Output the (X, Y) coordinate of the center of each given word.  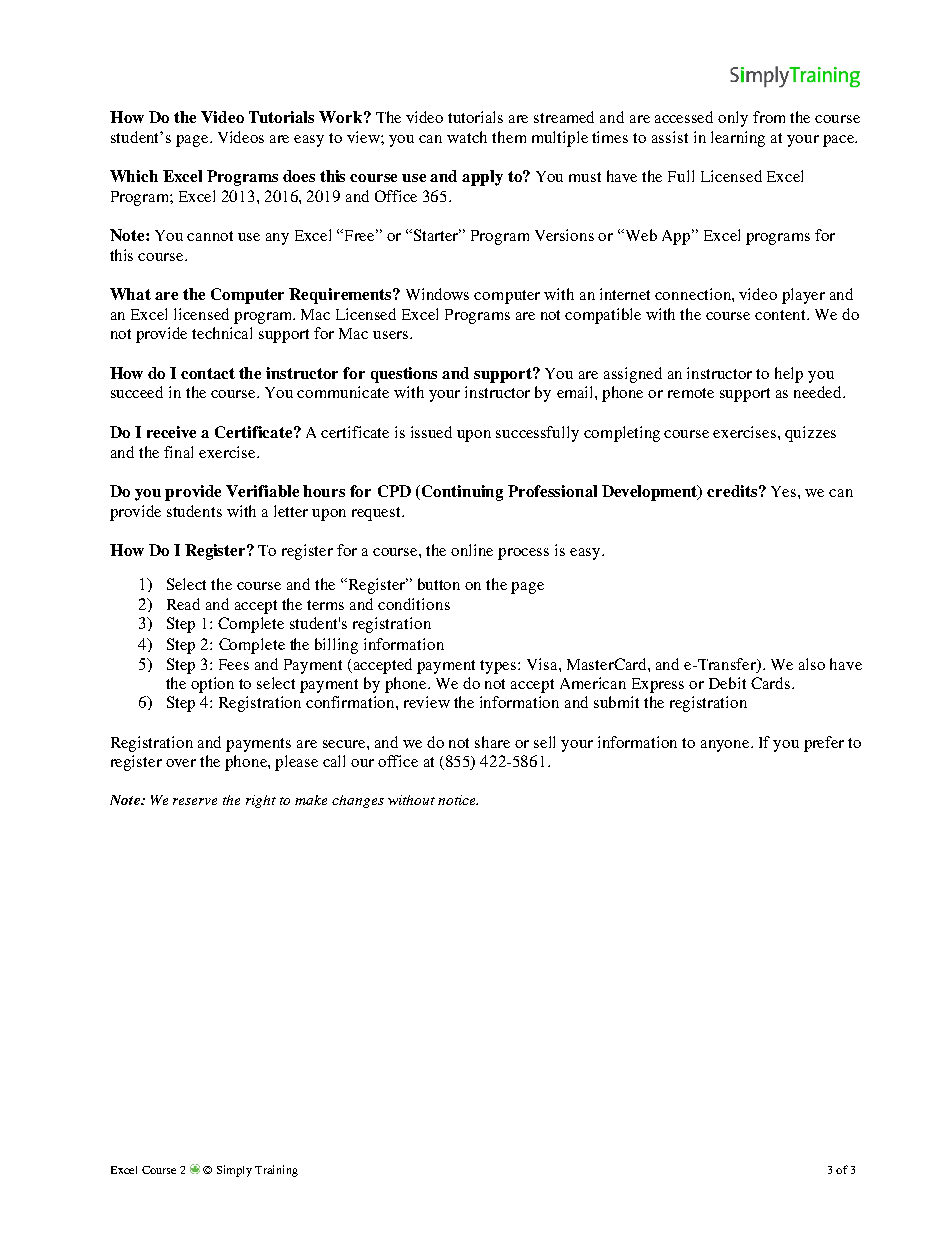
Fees (234, 664)
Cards (772, 683)
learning (738, 139)
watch (467, 137)
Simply (234, 1171)
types (499, 667)
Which (134, 176)
